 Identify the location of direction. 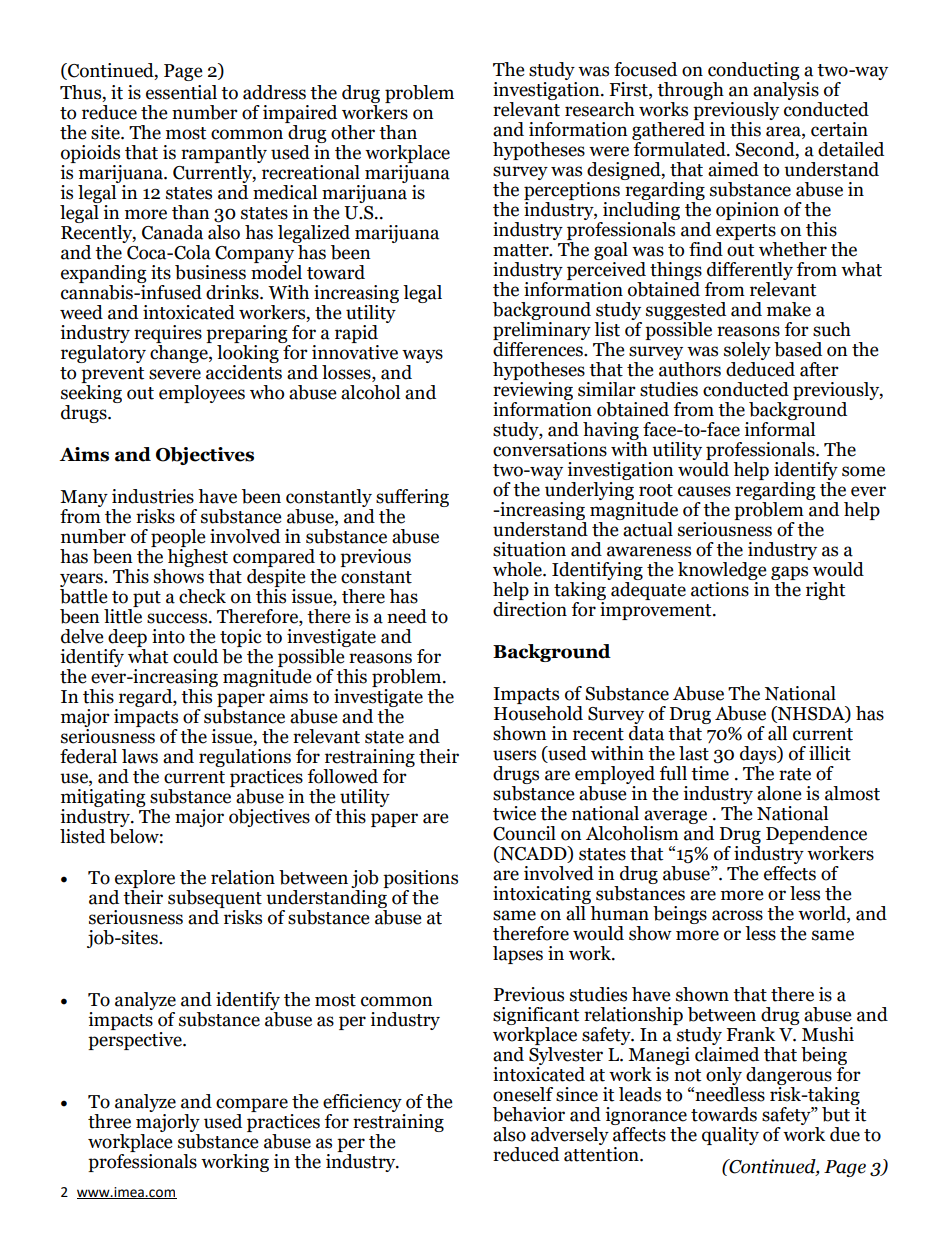
(530, 609).
